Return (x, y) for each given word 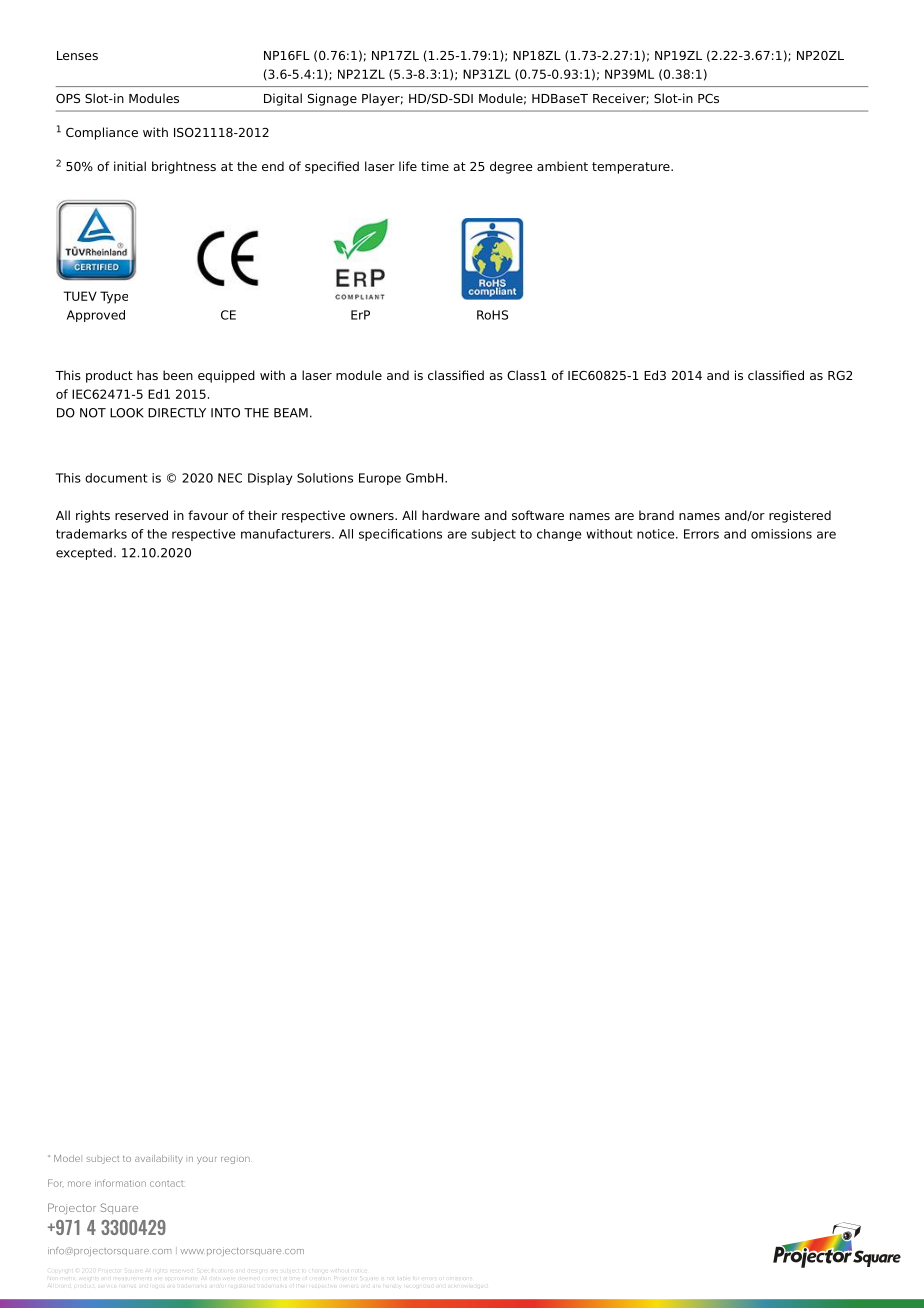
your (207, 1160)
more (79, 1184)
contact (166, 1184)
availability (159, 1159)
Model (68, 1158)
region (236, 1160)
